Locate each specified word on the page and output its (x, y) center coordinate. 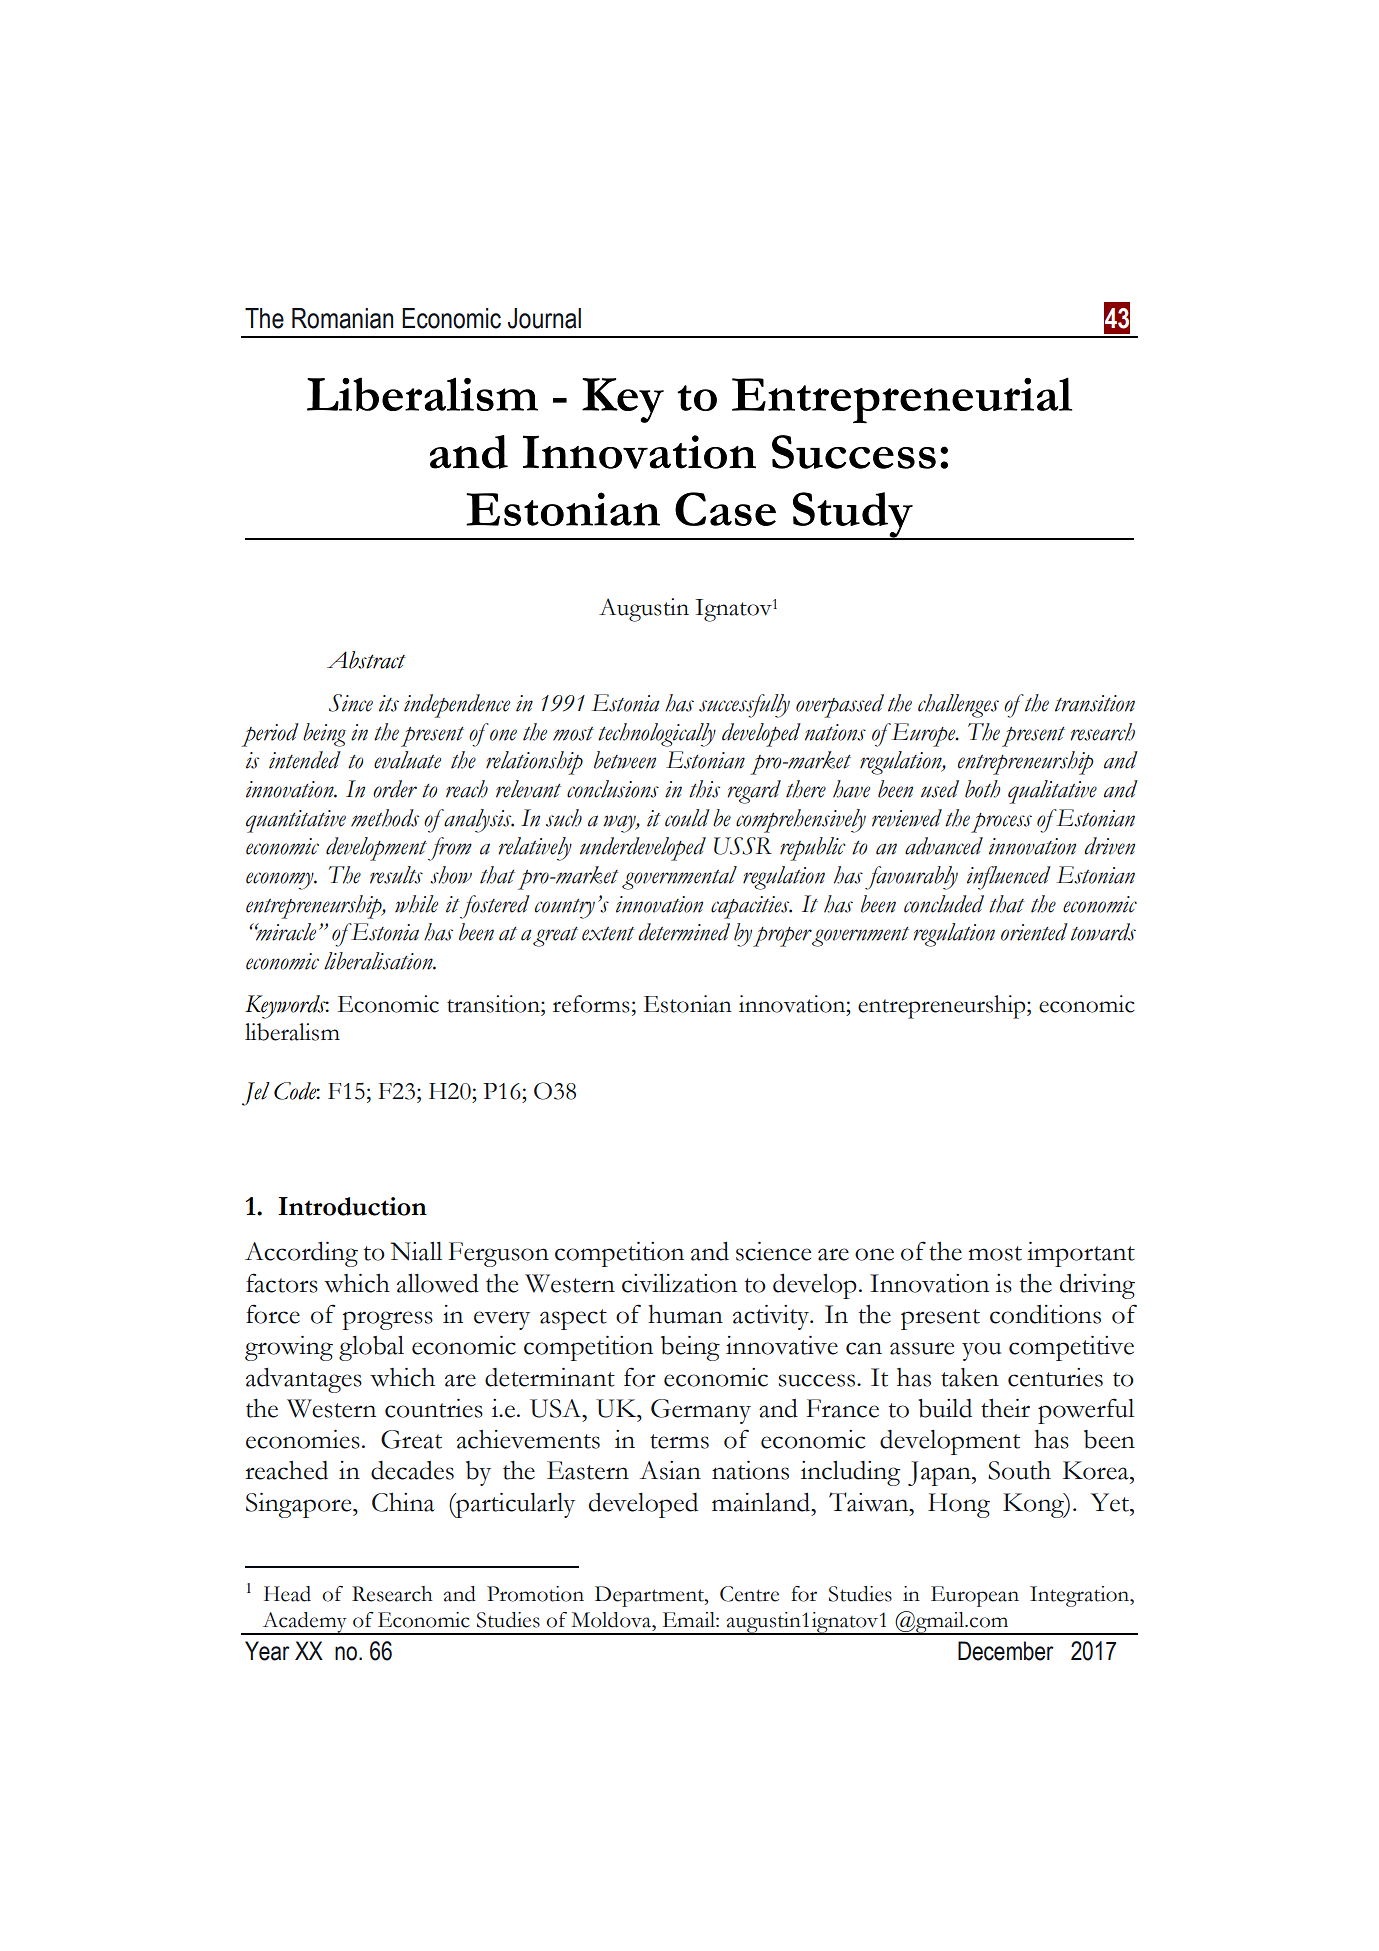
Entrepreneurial (902, 400)
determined (684, 932)
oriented (1034, 932)
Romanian (342, 318)
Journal (544, 318)
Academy (304, 1623)
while (416, 904)
